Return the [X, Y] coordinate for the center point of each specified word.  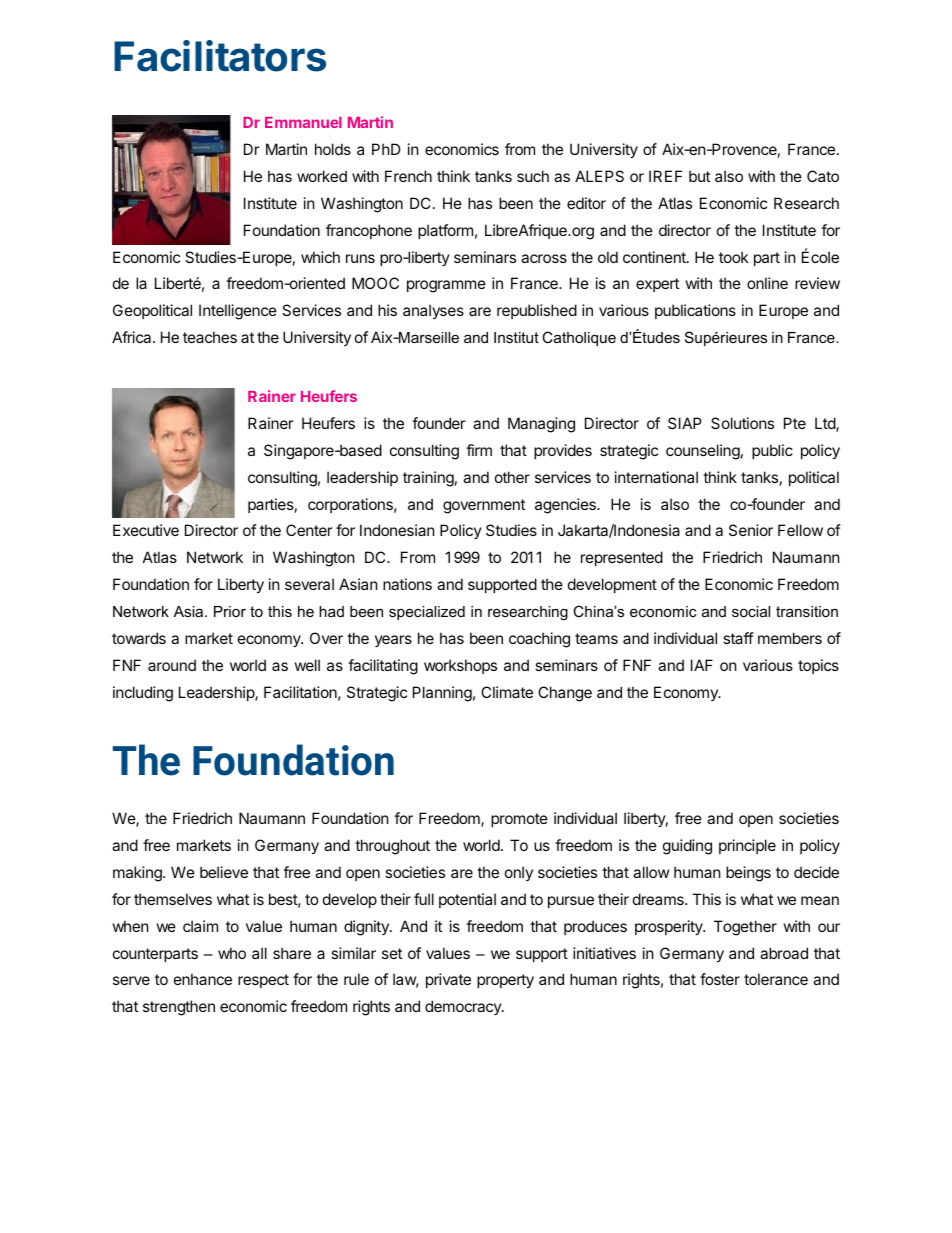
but [699, 176]
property [505, 981]
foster [720, 979]
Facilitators [220, 56]
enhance [203, 979]
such [533, 176]
